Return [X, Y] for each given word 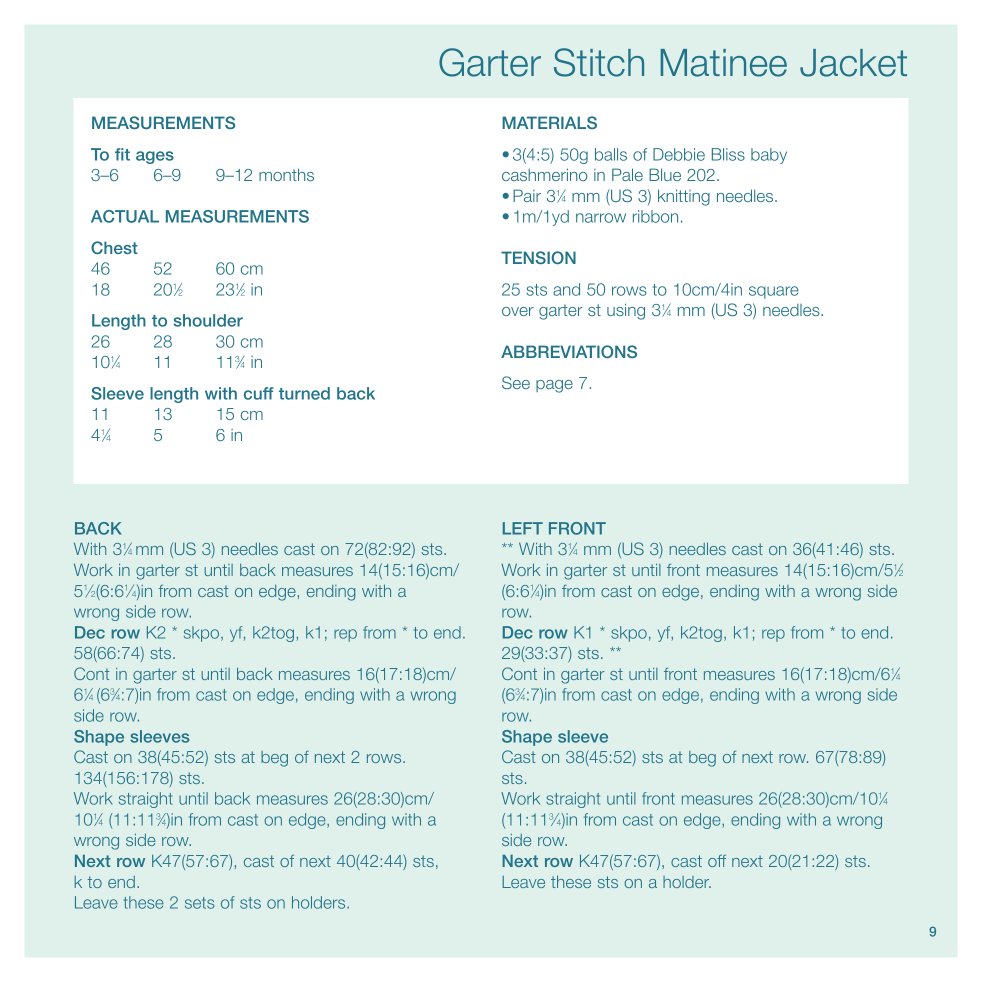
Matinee [724, 63]
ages [155, 157]
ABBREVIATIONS [569, 351]
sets [200, 903]
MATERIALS [549, 122]
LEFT [523, 528]
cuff [258, 393]
